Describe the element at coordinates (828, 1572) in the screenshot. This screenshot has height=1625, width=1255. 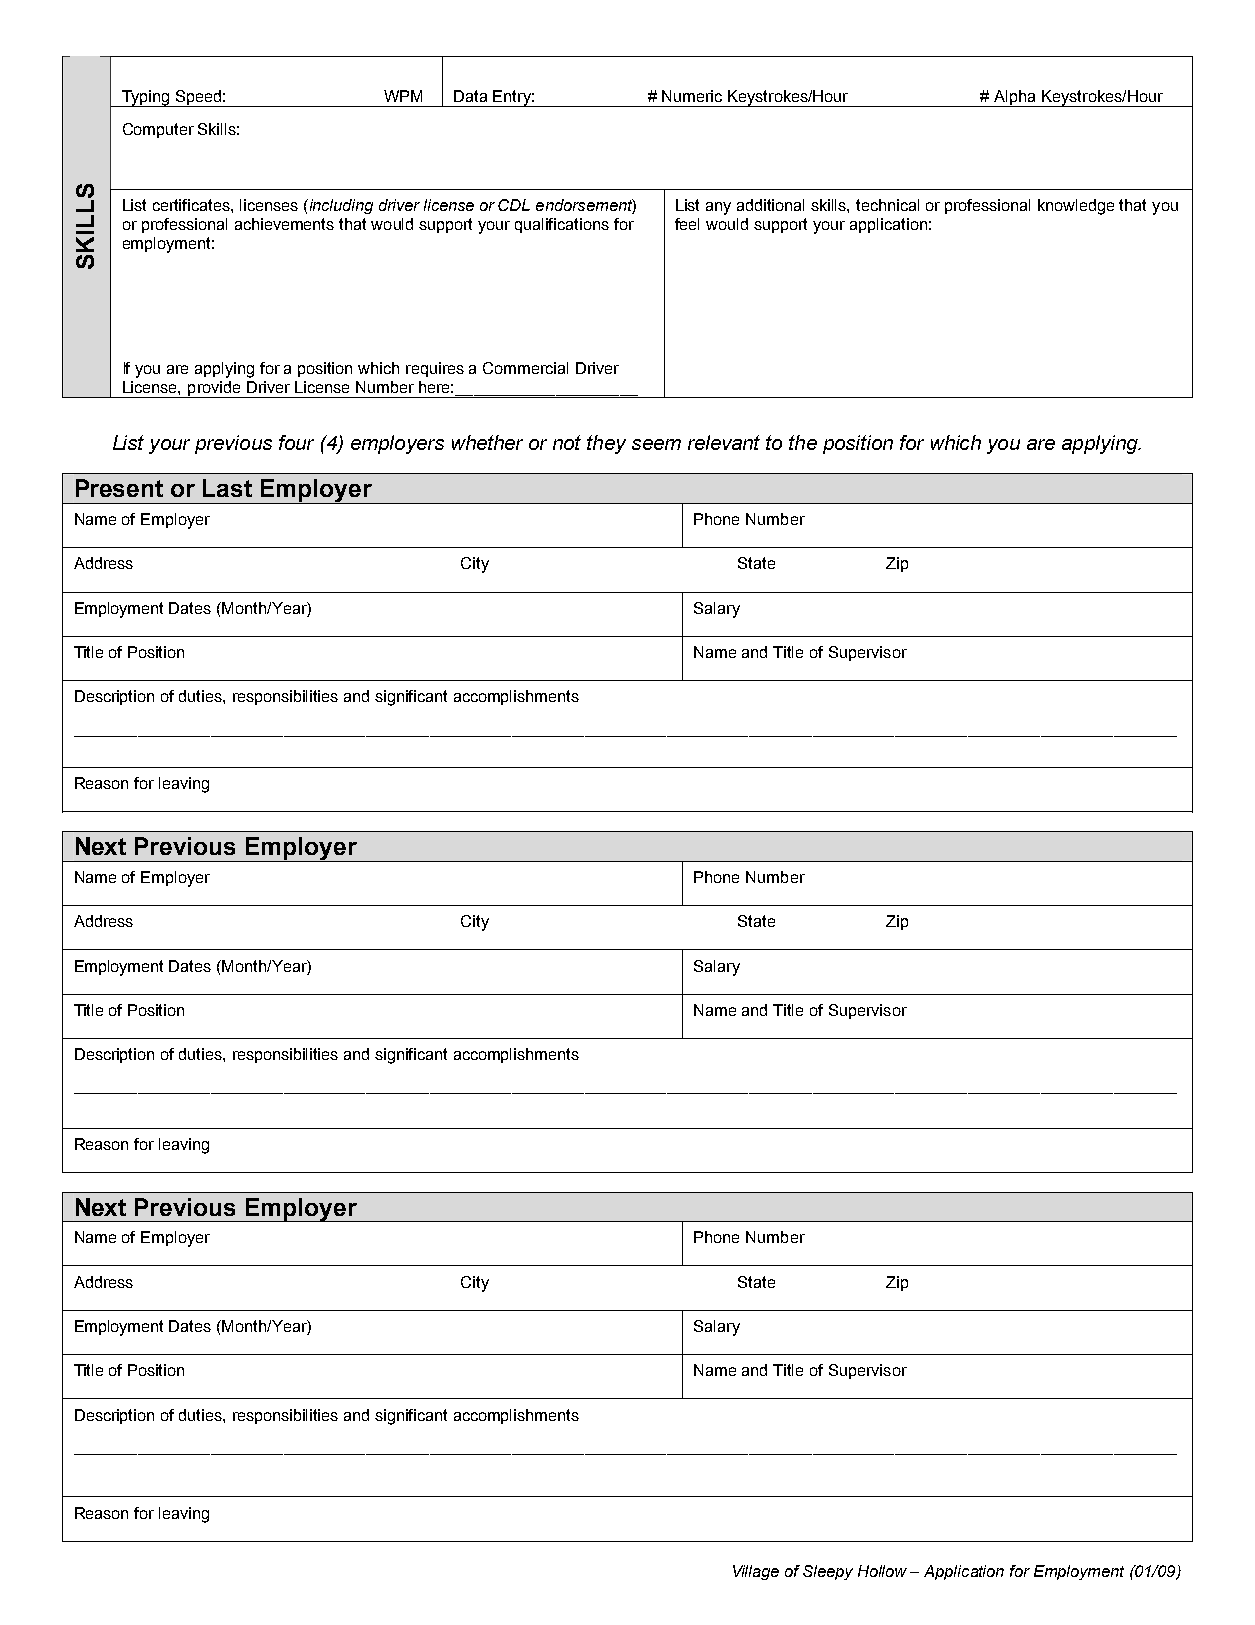
I see `Sleepy` at that location.
